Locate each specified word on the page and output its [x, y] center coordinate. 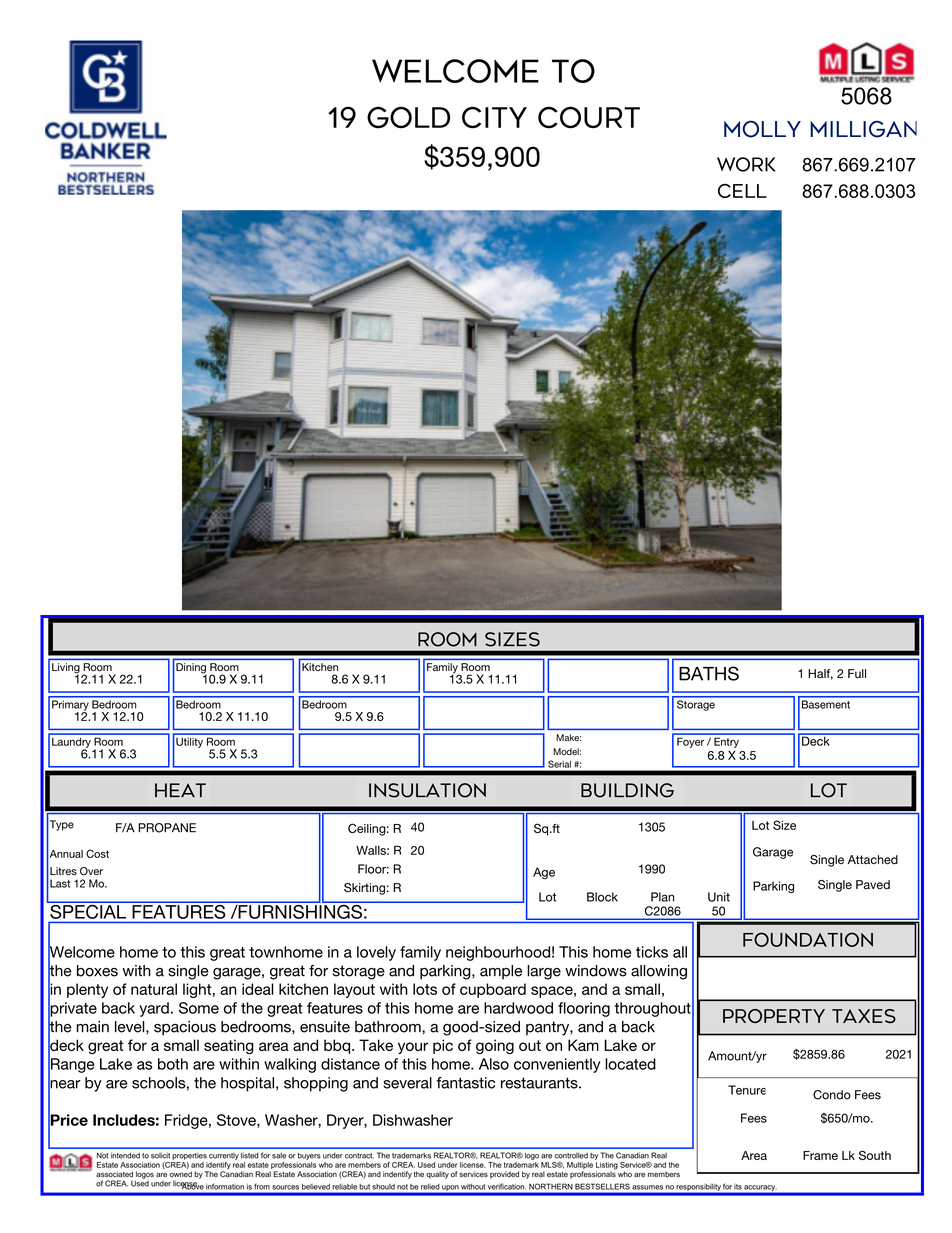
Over [91, 871]
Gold [408, 117]
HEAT [180, 790]
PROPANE [167, 828]
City [494, 118]
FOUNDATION [808, 939]
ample [501, 972]
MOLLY [762, 129]
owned [181, 1174]
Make [568, 737]
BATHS [709, 673]
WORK [746, 164]
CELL [742, 191]
